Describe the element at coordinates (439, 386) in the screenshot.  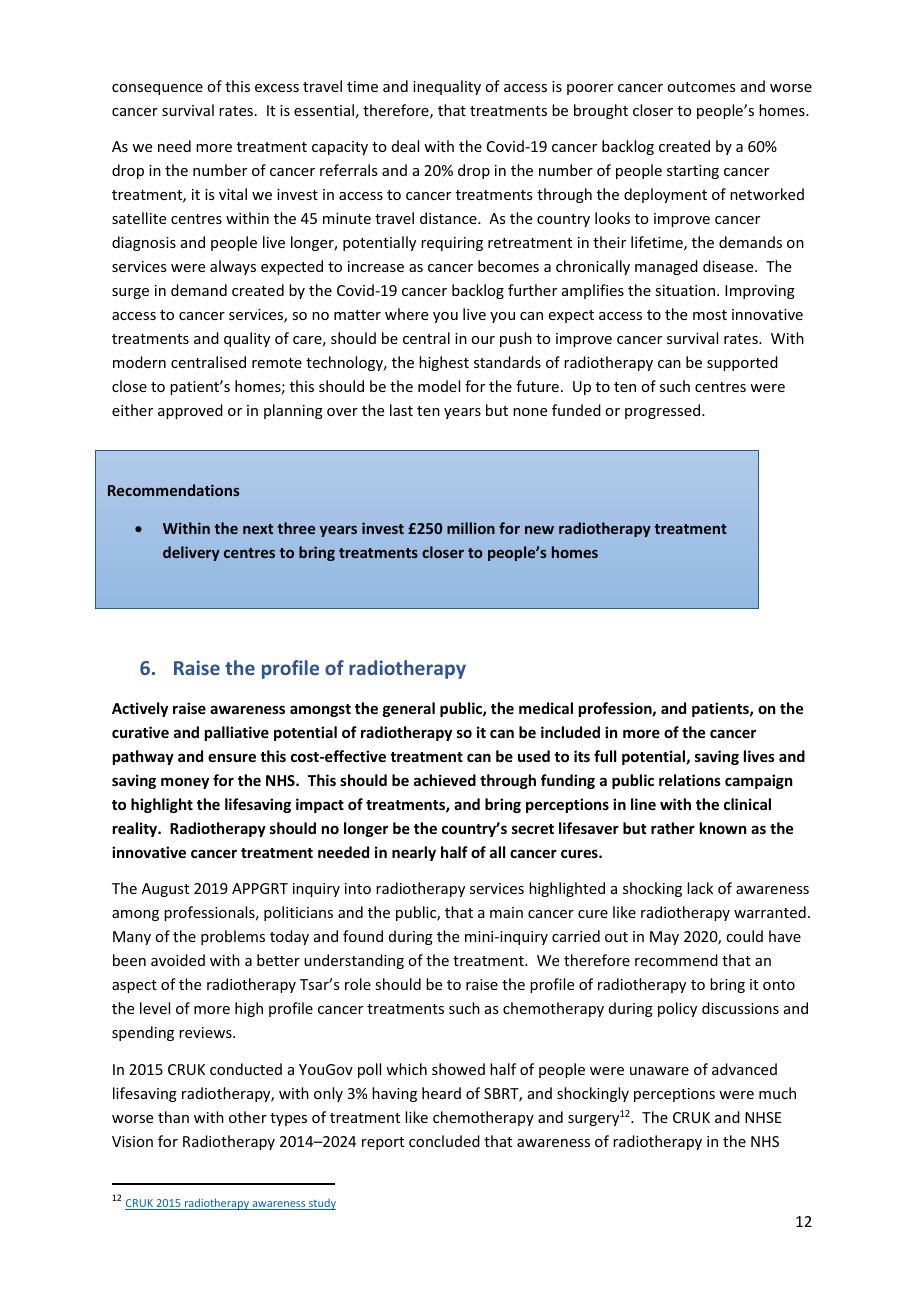
I see `model` at that location.
